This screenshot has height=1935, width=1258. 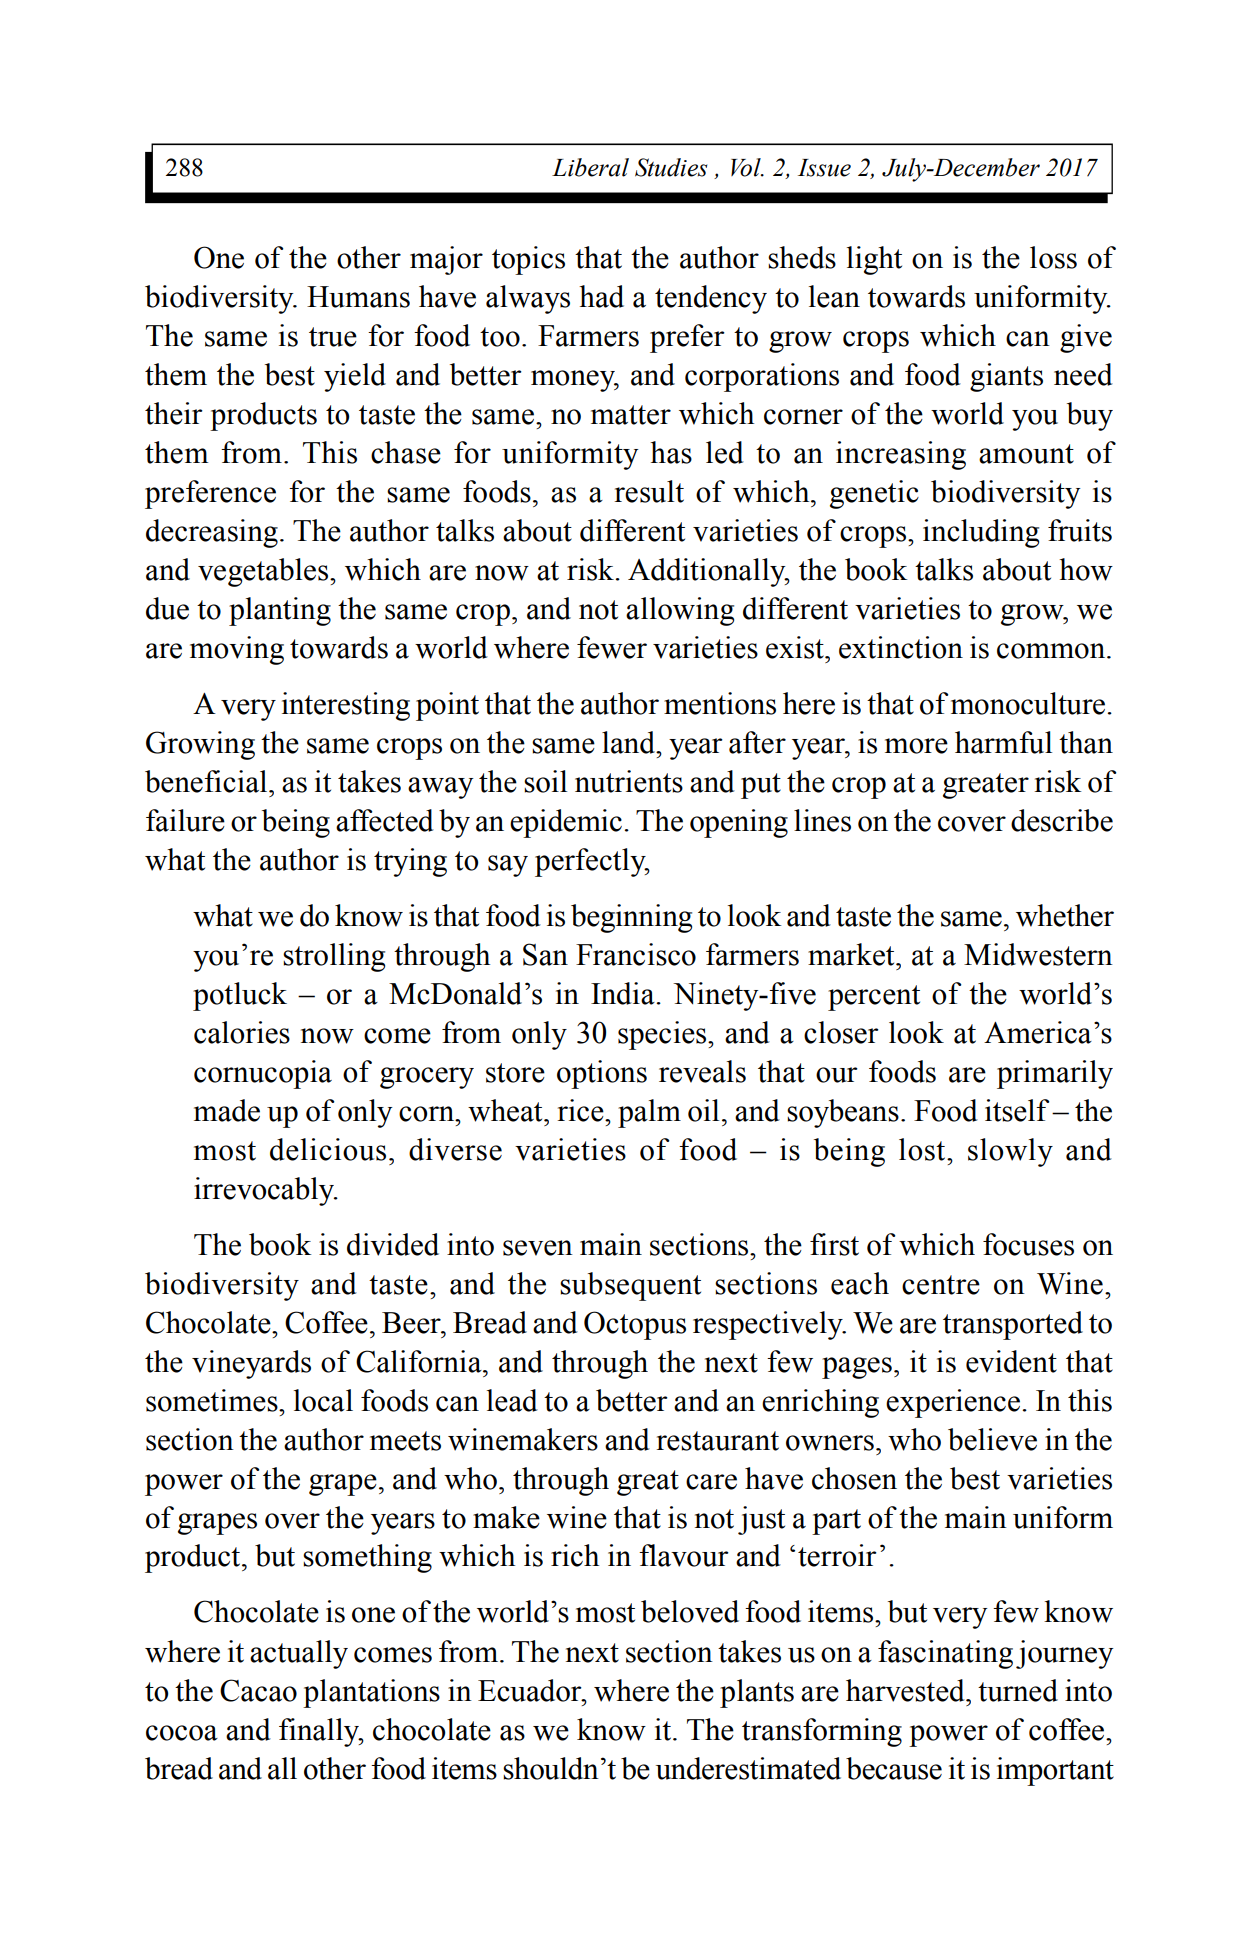 What do you see at coordinates (531, 1690) in the screenshot?
I see `Ecuador` at bounding box center [531, 1690].
